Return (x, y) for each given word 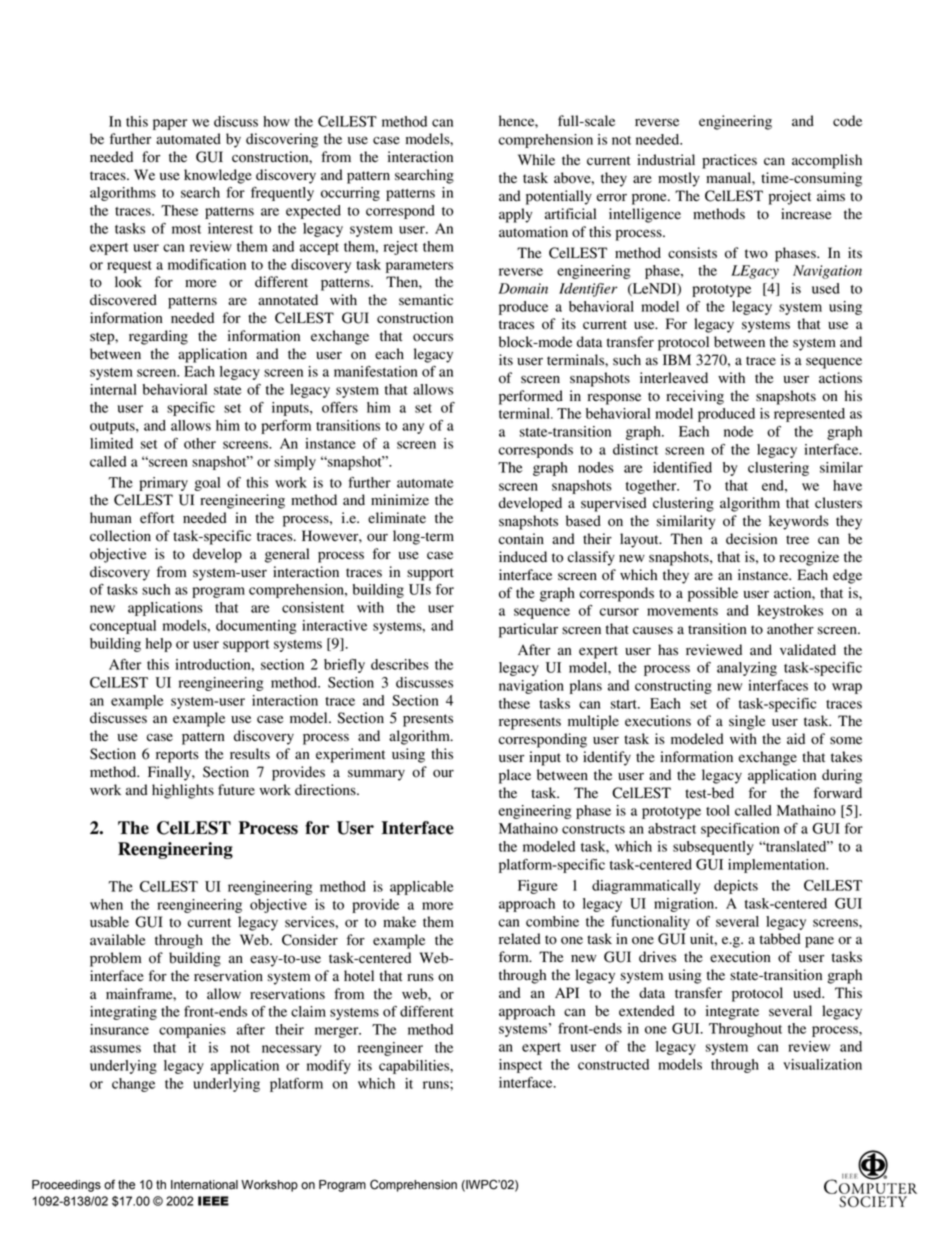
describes (400, 664)
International (204, 1185)
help (159, 645)
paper (170, 124)
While (536, 159)
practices (729, 161)
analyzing (747, 669)
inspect (520, 1066)
